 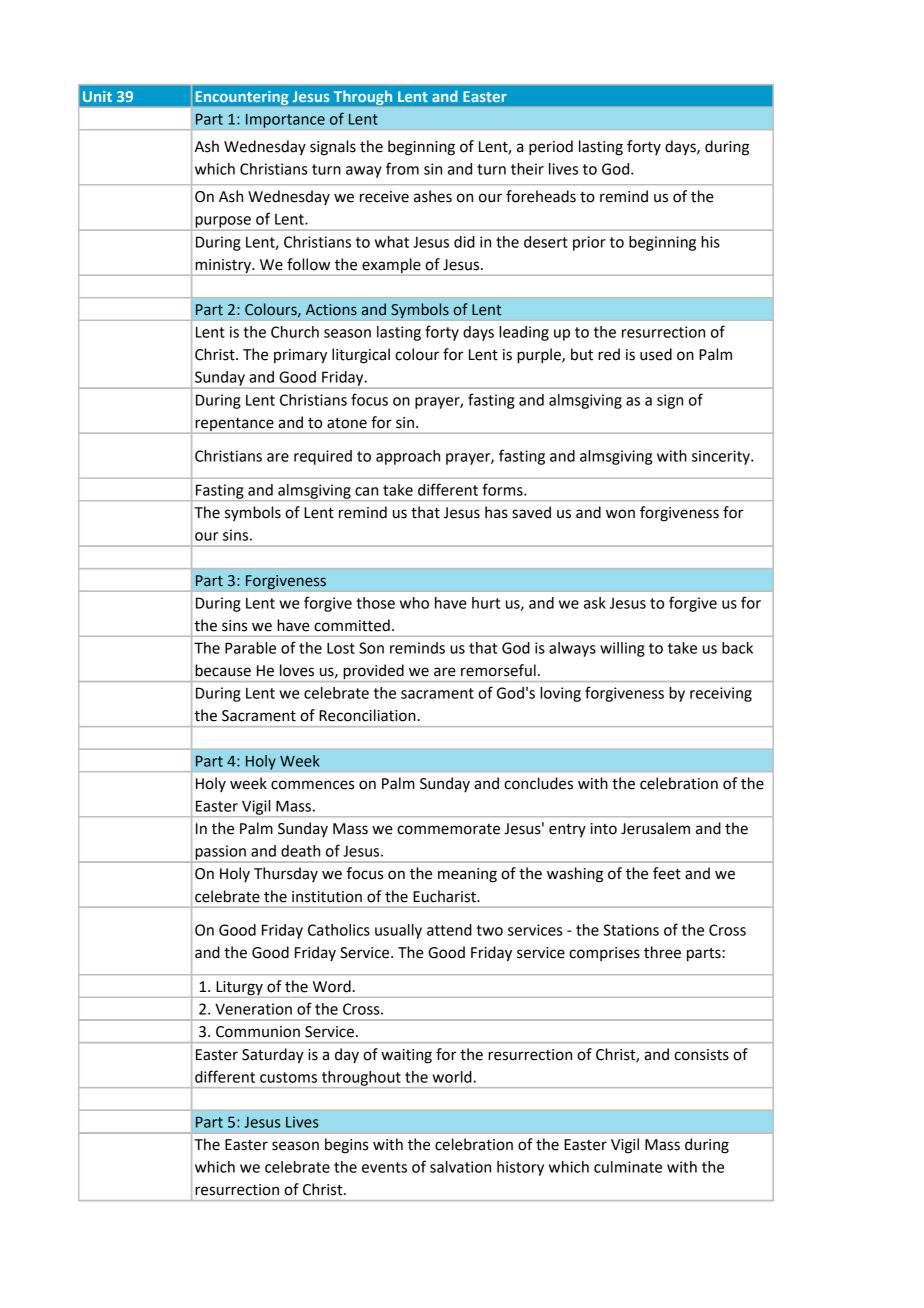 I want to click on from, so click(x=402, y=168).
